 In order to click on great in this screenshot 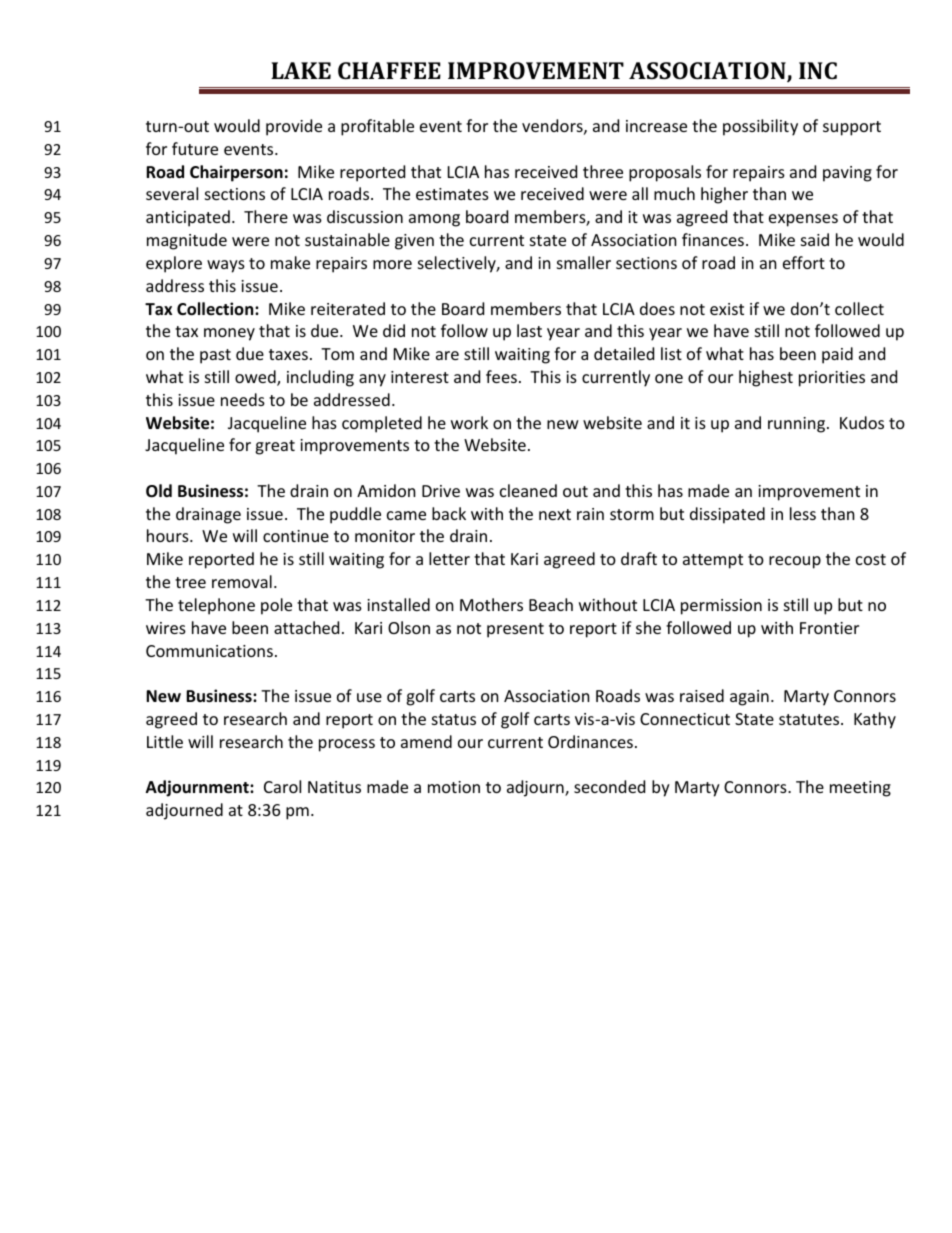, I will do `click(275, 447)`.
